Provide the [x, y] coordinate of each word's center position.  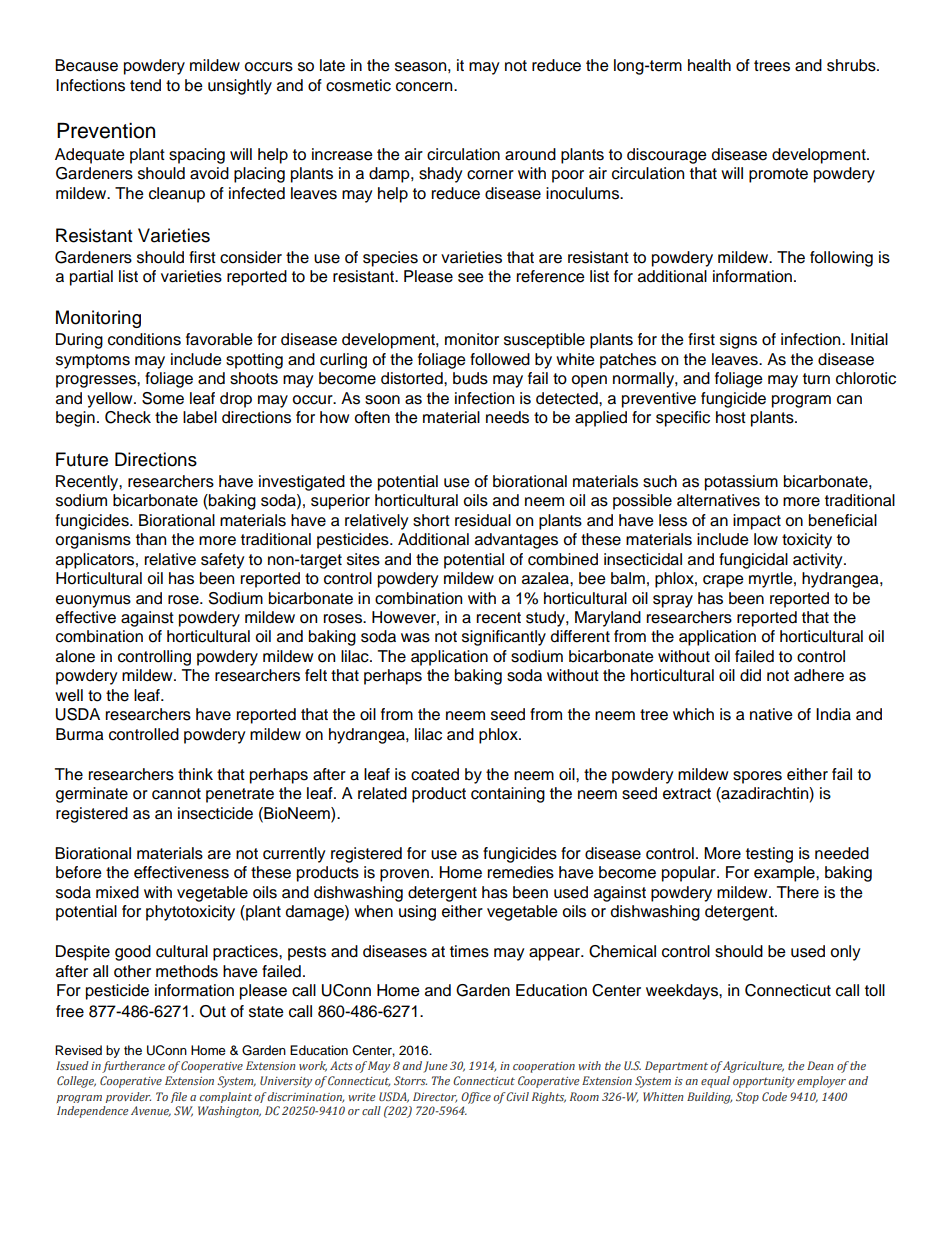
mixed [117, 892]
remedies [521, 872]
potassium [741, 483]
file [179, 1097]
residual [483, 520]
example [785, 874]
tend [145, 85]
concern [425, 87]
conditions [144, 339]
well [69, 695]
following [841, 259]
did [750, 675]
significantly [504, 638]
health [709, 65]
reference [551, 276]
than [151, 539]
